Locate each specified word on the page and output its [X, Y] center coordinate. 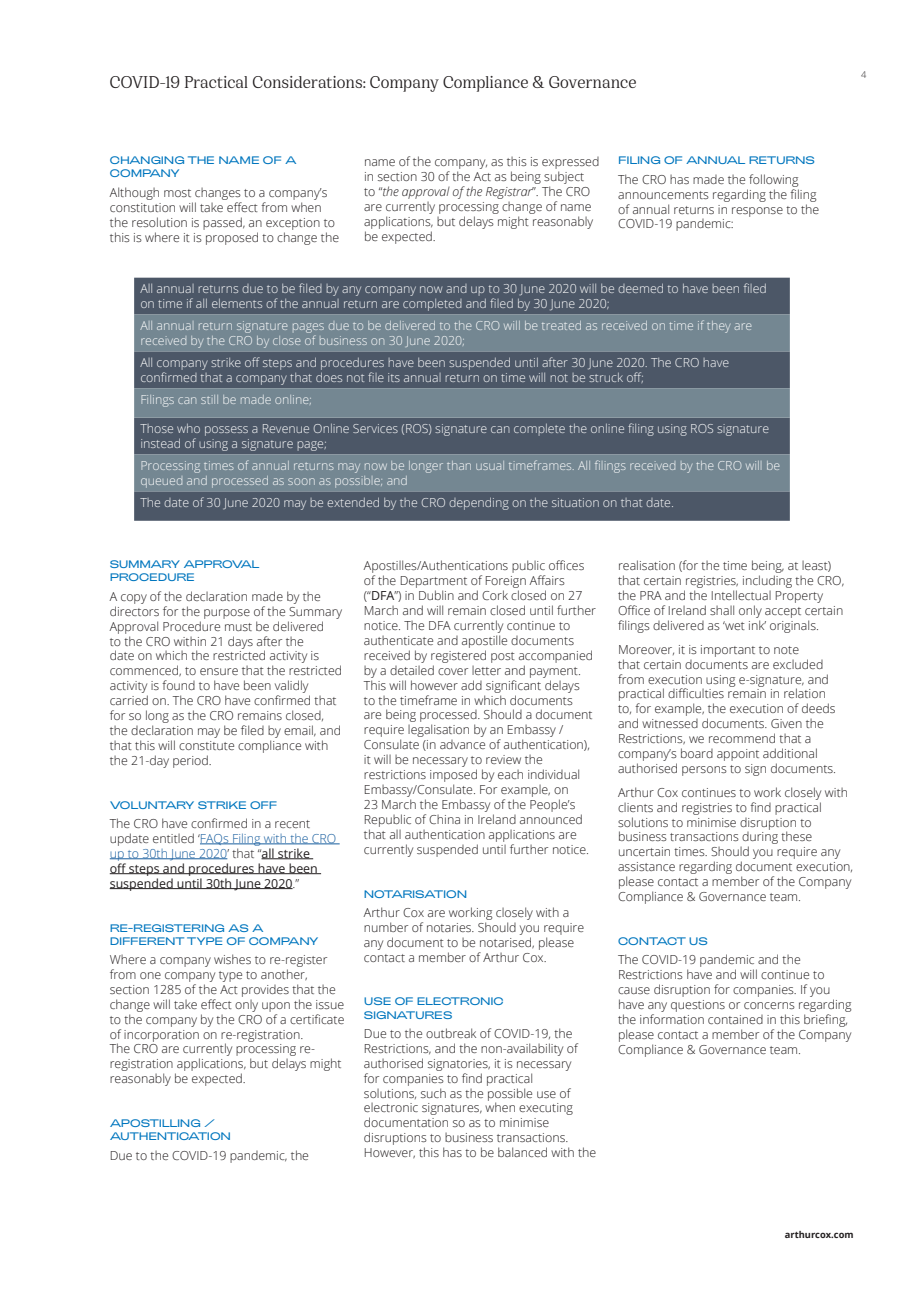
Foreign [506, 583]
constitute [206, 745]
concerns [769, 1005]
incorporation [161, 1036]
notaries [450, 927]
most [177, 193]
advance [462, 744]
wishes [232, 959]
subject [564, 179]
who [188, 428]
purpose [227, 614]
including [767, 581]
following [773, 180]
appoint [738, 755]
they [718, 327]
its [394, 377]
